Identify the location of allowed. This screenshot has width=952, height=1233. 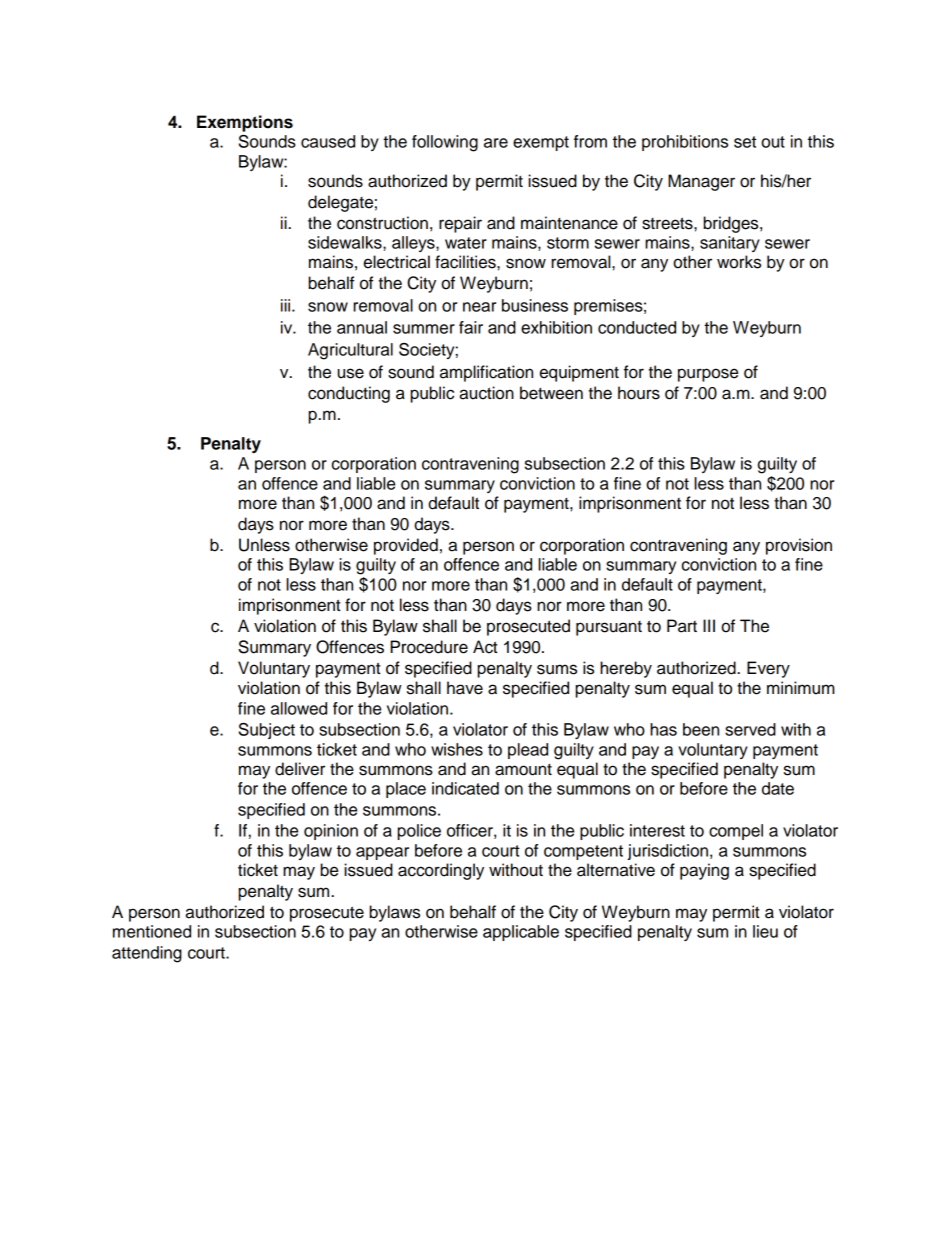
(299, 708).
